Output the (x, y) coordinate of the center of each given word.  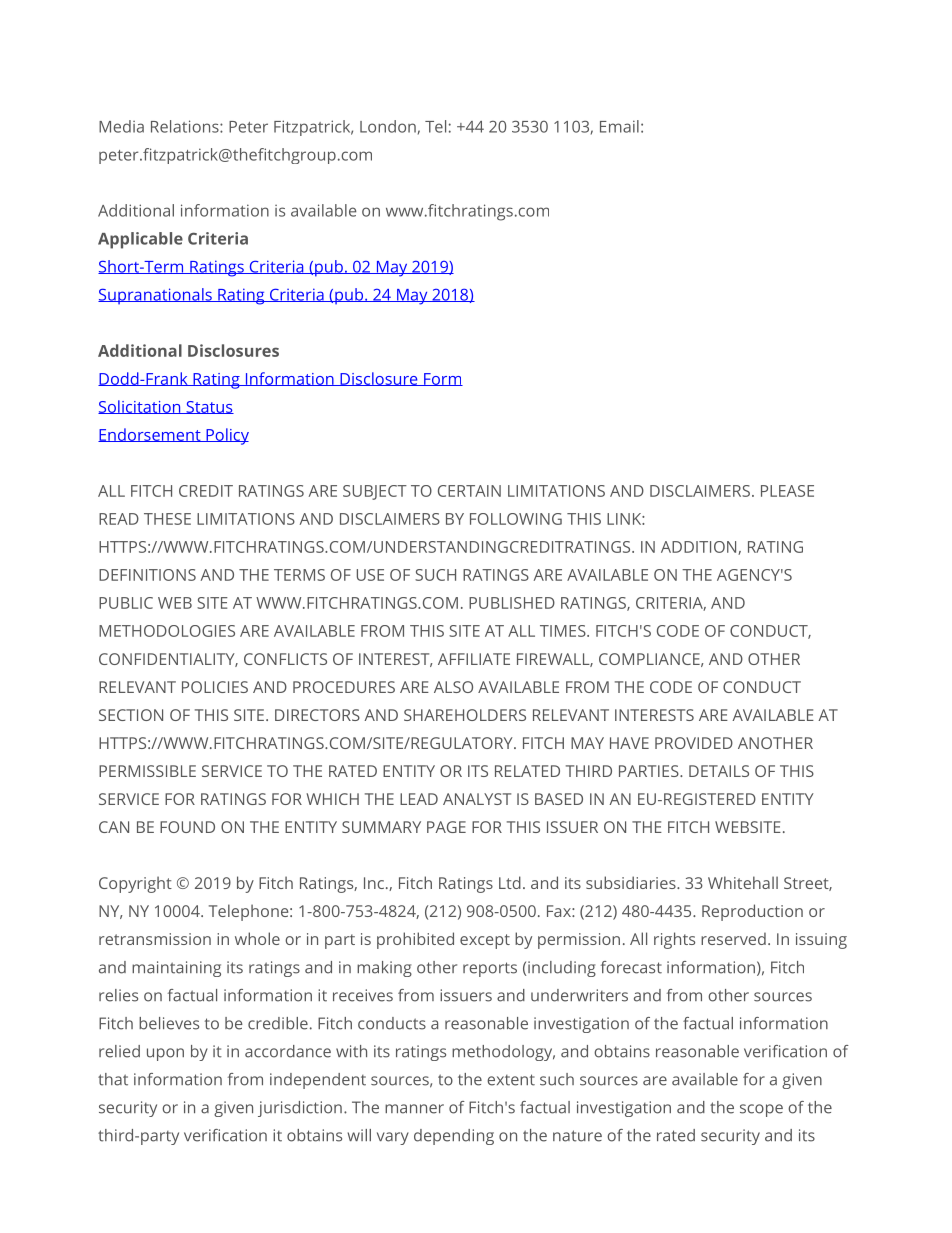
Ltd (510, 882)
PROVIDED (694, 743)
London (388, 126)
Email (619, 126)
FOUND (187, 827)
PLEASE (787, 491)
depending (454, 1137)
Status (209, 407)
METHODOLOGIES (167, 631)
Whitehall (743, 882)
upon (165, 1054)
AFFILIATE (474, 659)
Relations (186, 126)
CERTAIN (469, 491)
